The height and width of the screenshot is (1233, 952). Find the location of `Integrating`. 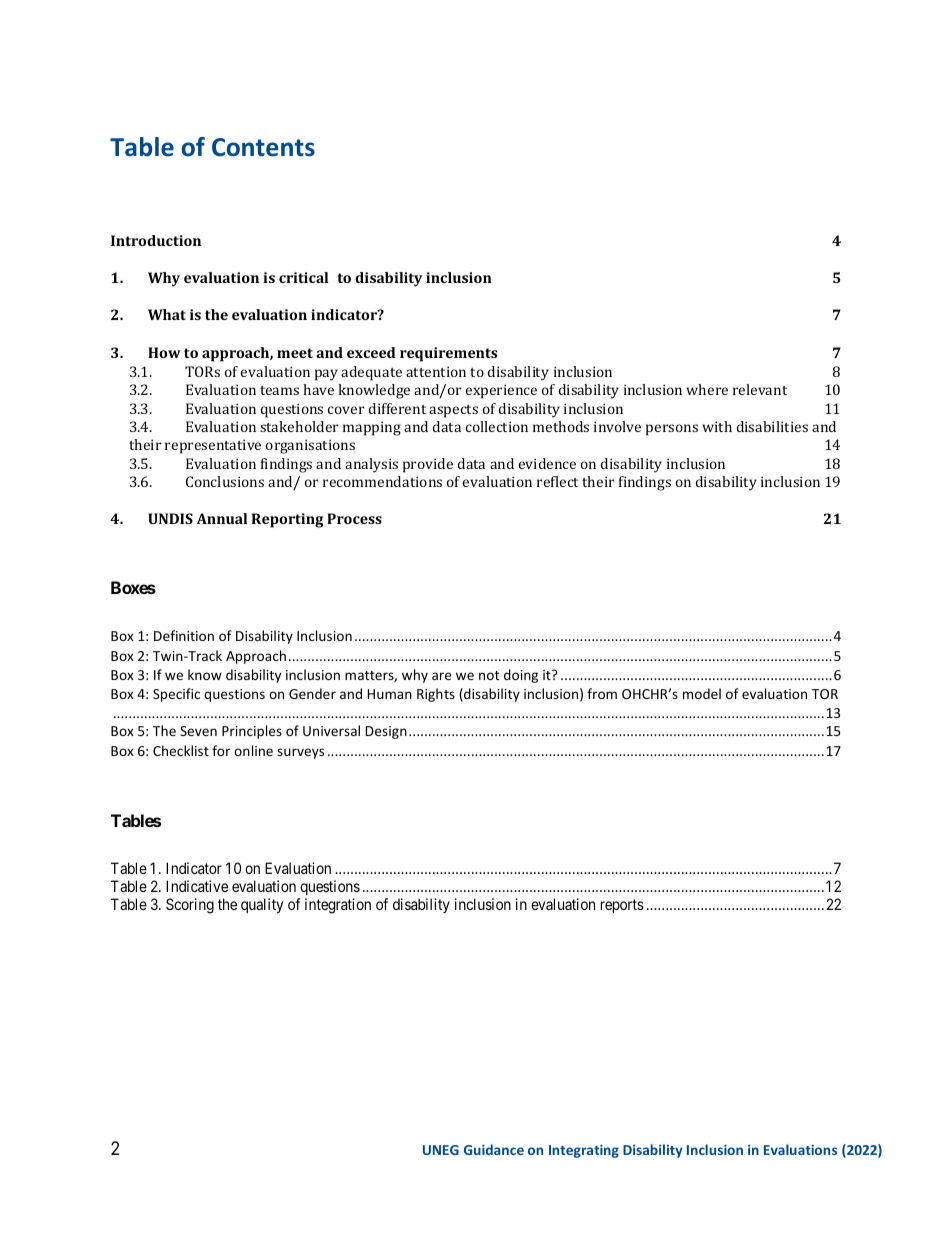

Integrating is located at coordinates (584, 1151).
